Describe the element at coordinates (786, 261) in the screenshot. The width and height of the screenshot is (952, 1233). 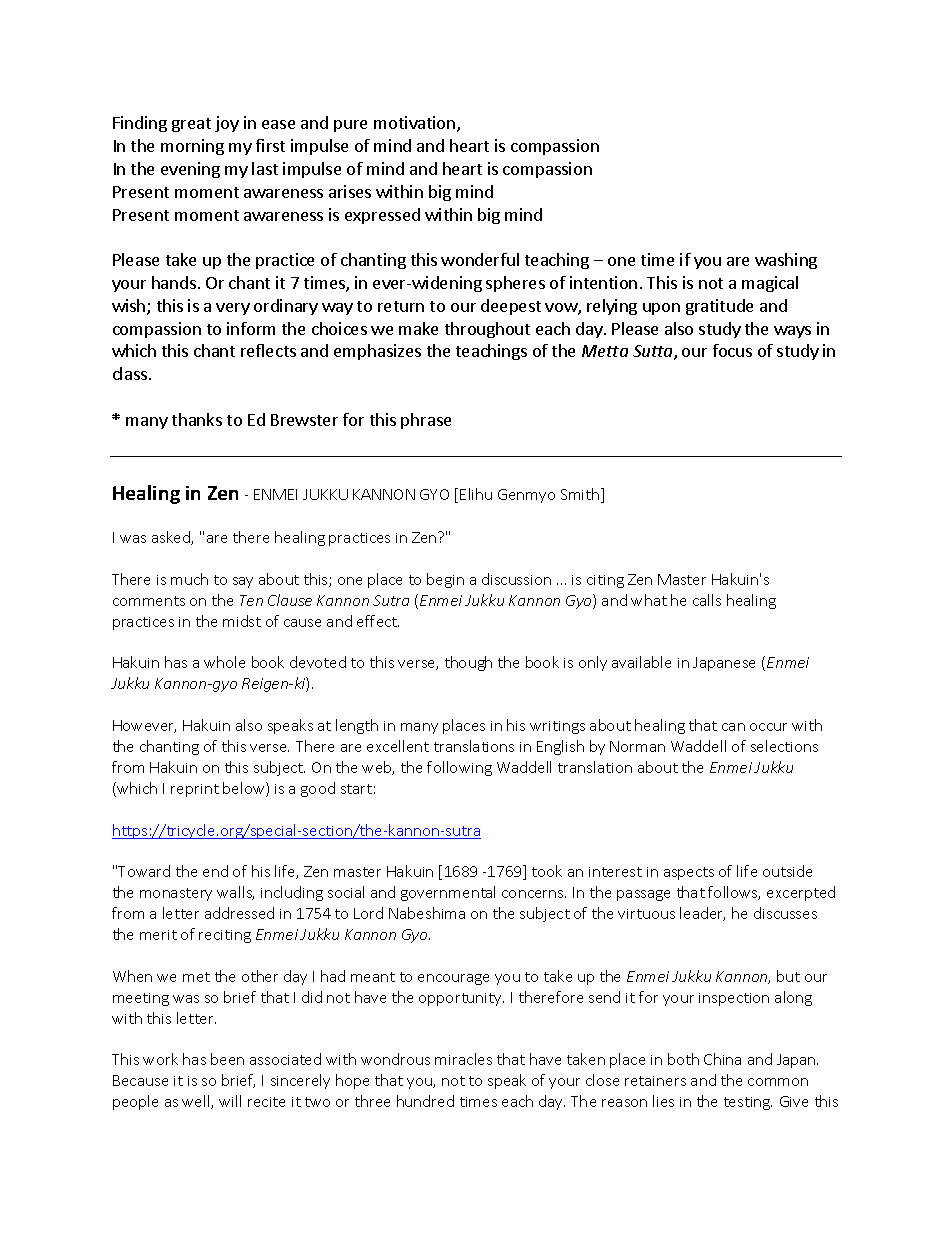
I see `washing` at that location.
